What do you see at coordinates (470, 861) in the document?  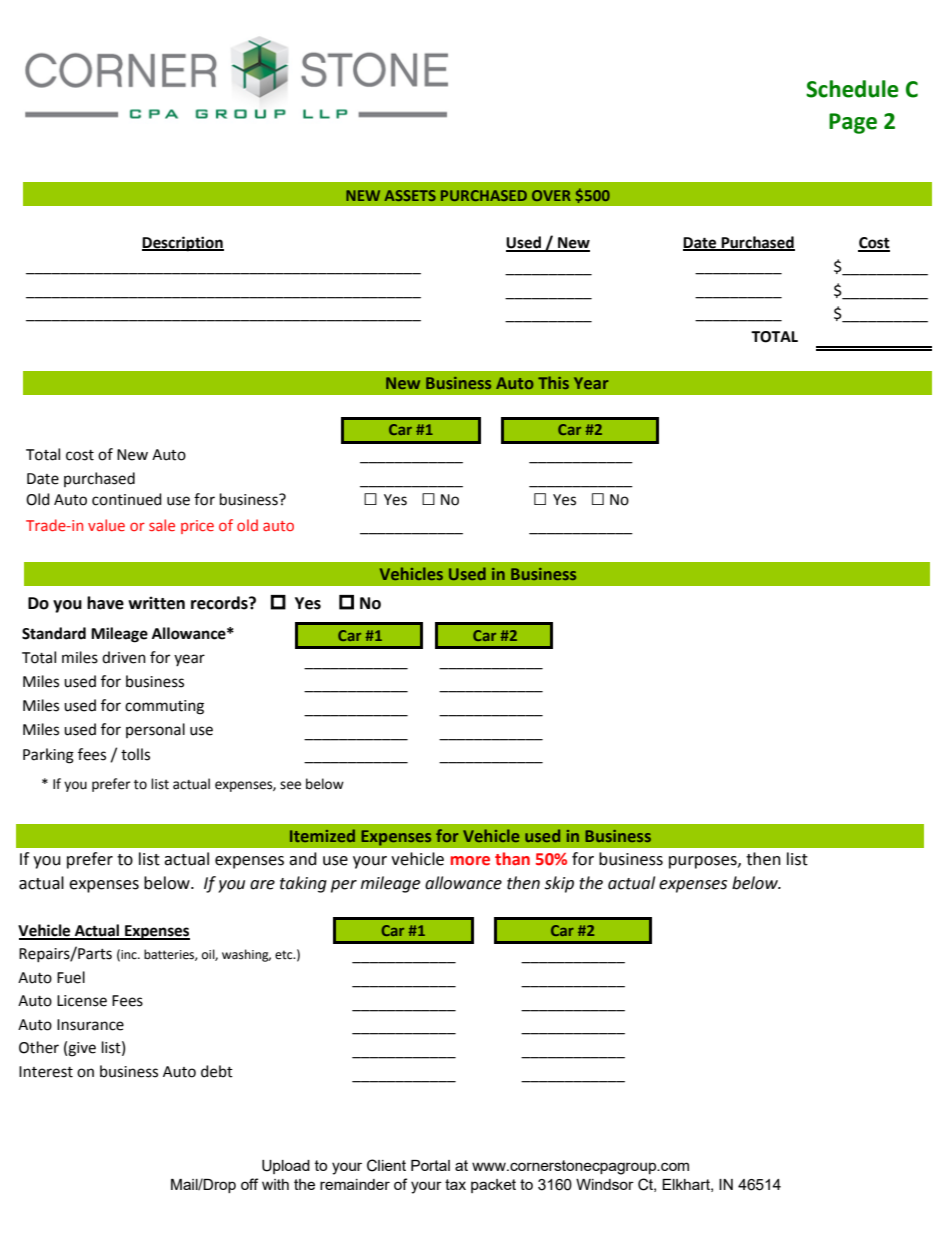 I see `more` at bounding box center [470, 861].
